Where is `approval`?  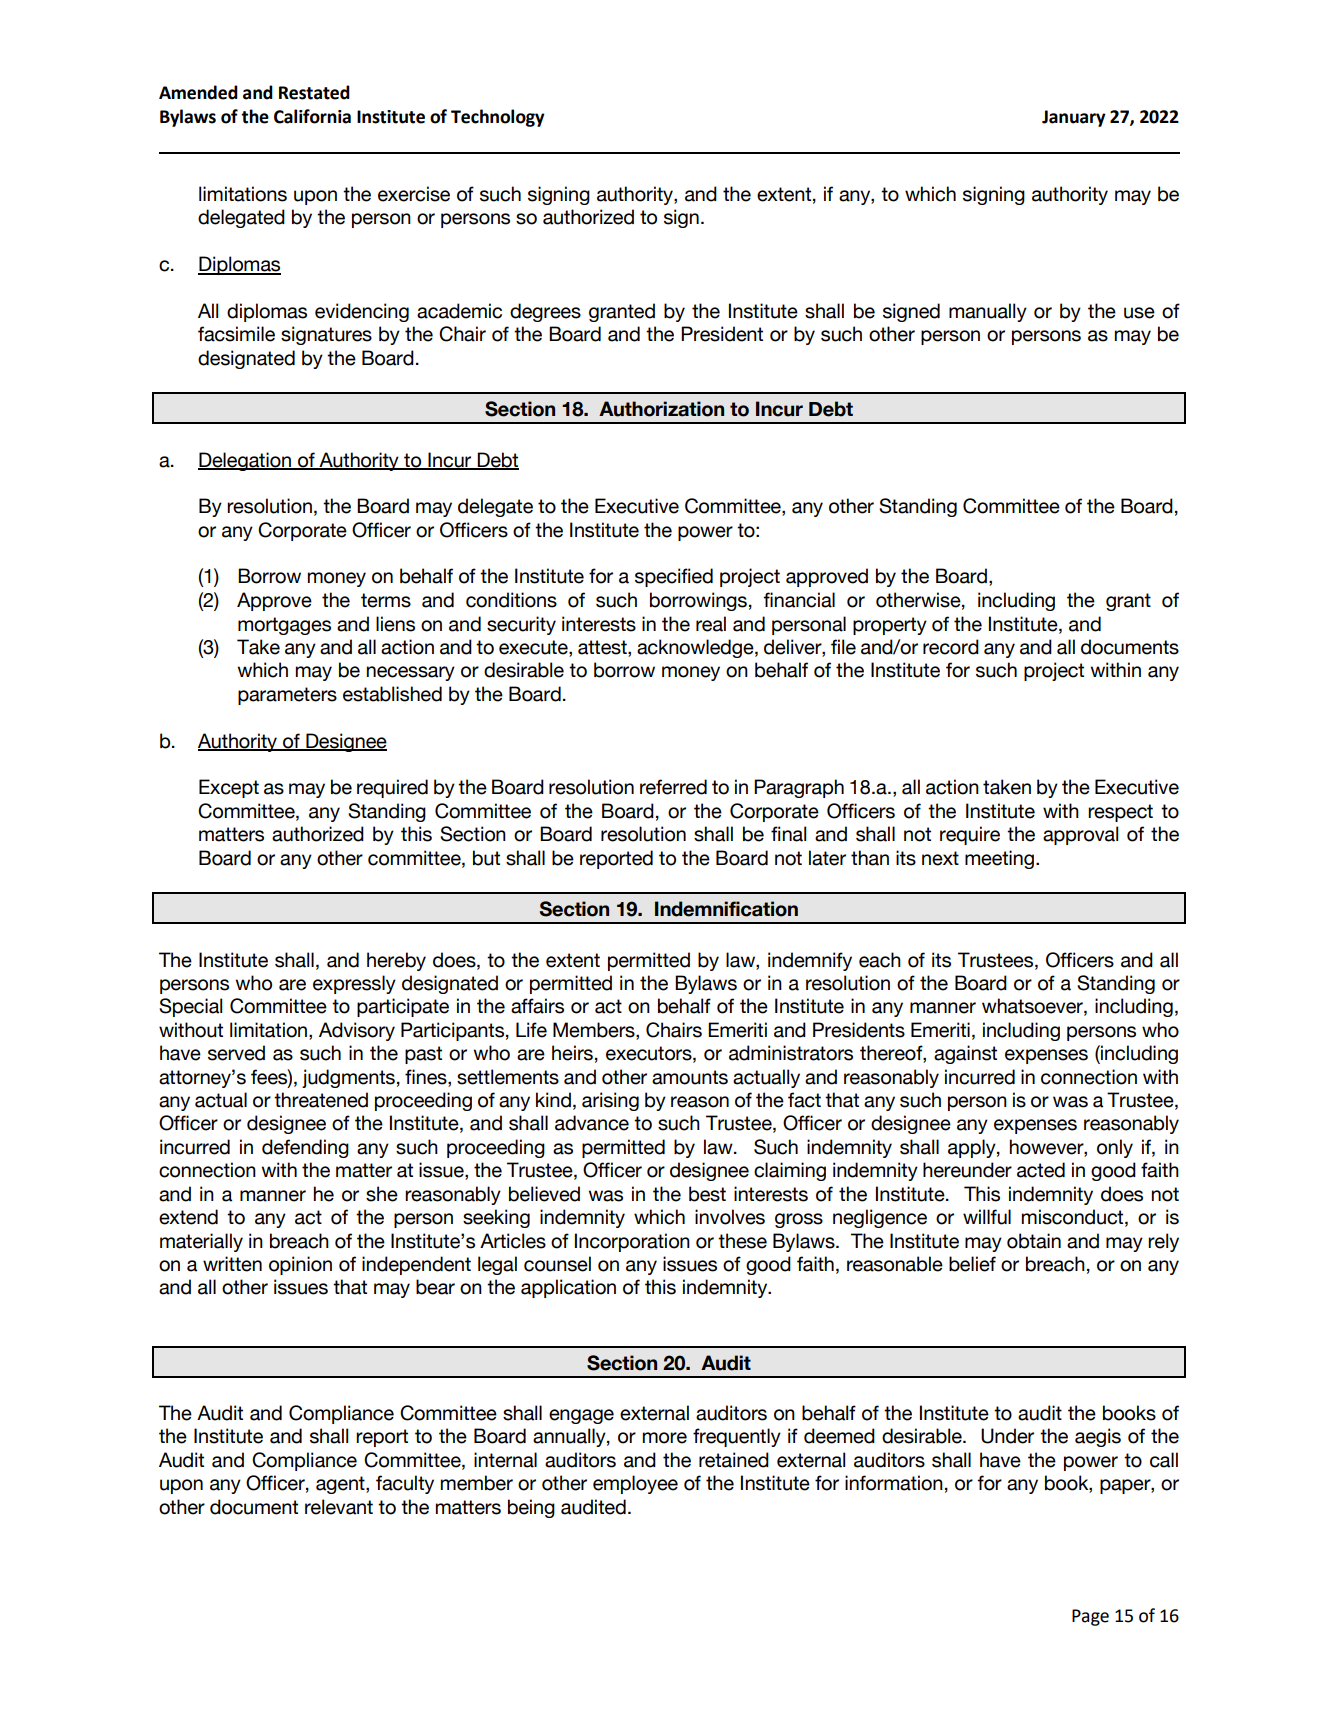 approval is located at coordinates (1080, 835).
